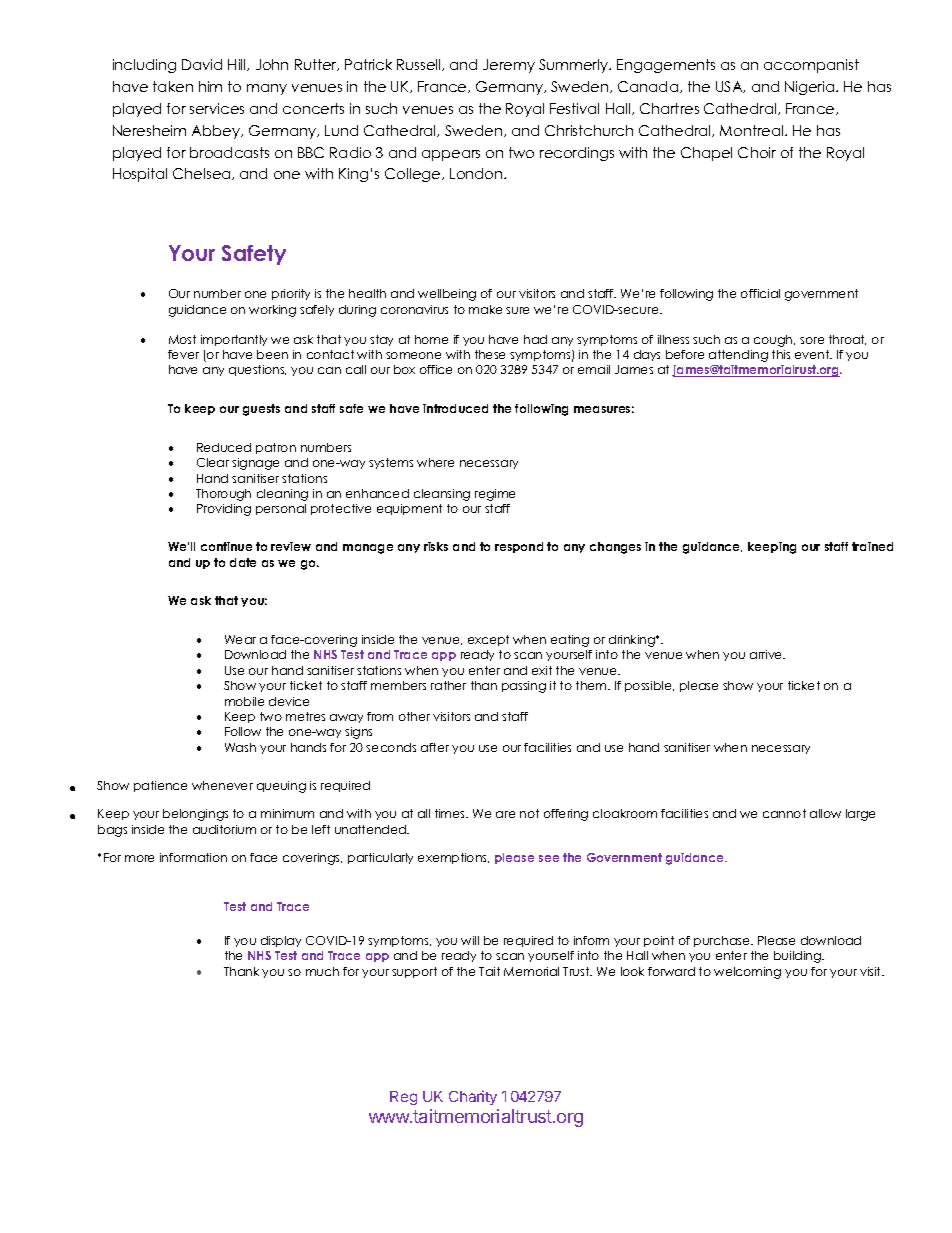 The width and height of the image is (952, 1233). I want to click on date, so click(243, 562).
